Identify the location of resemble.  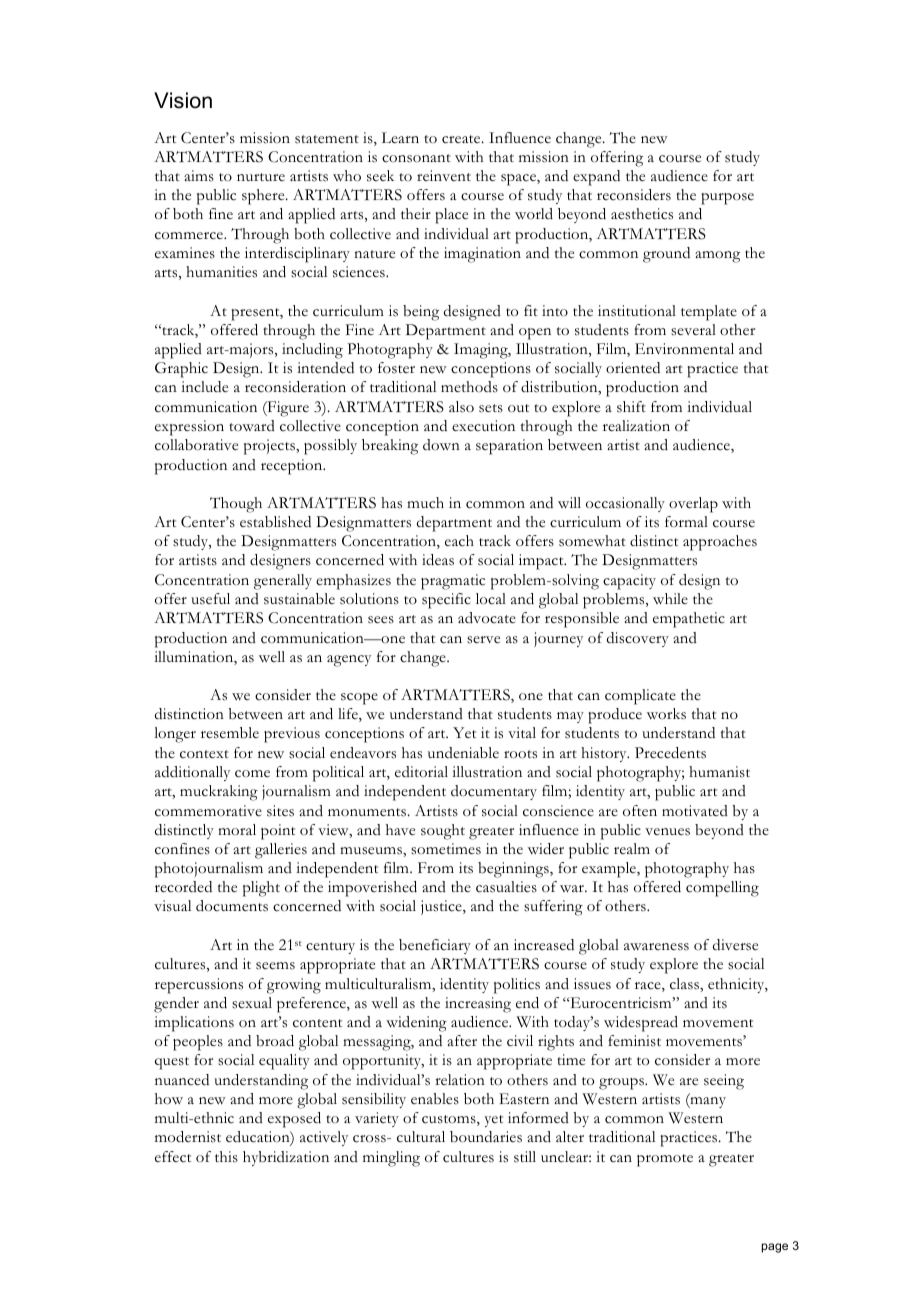
(230, 733).
